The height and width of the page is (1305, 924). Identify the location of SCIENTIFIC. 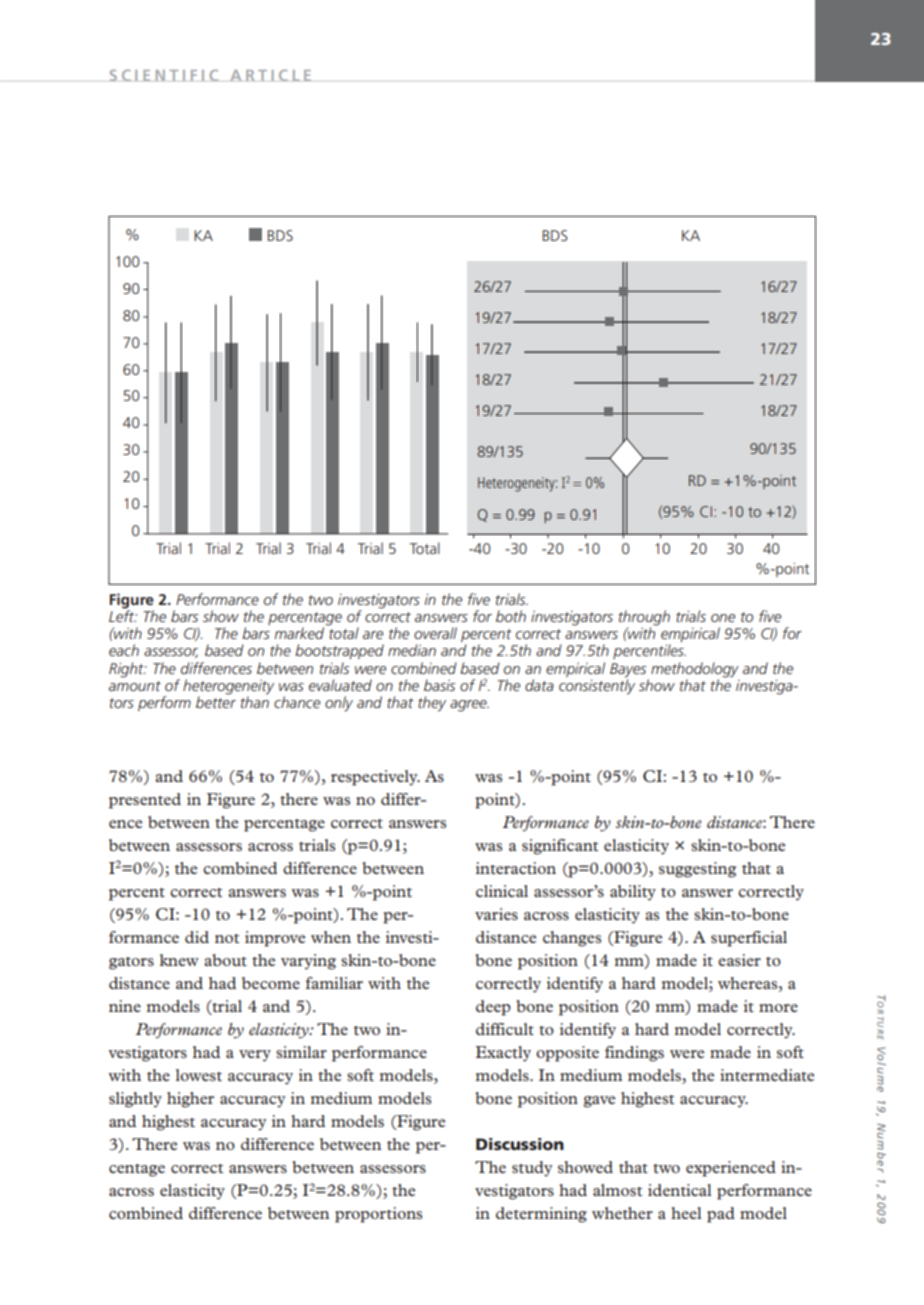
(164, 75).
